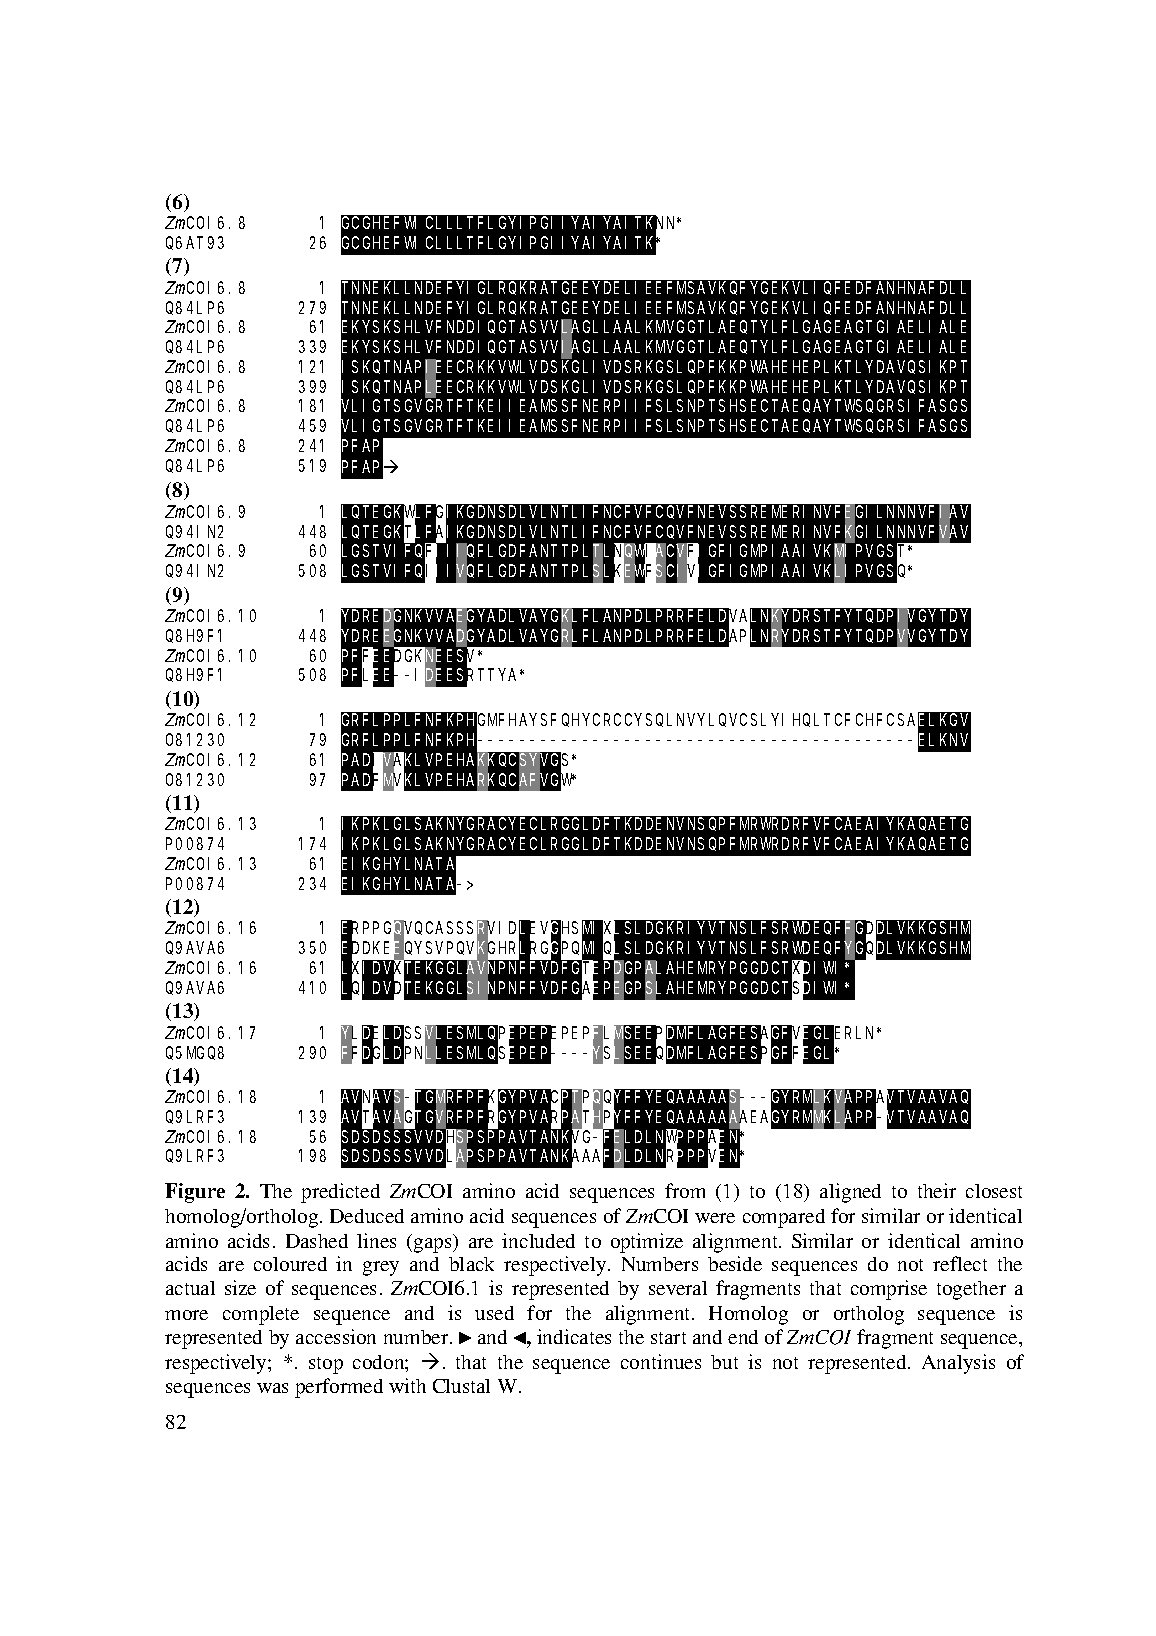 The width and height of the page is (1156, 1636). What do you see at coordinates (685, 1190) in the page?
I see `from` at bounding box center [685, 1190].
